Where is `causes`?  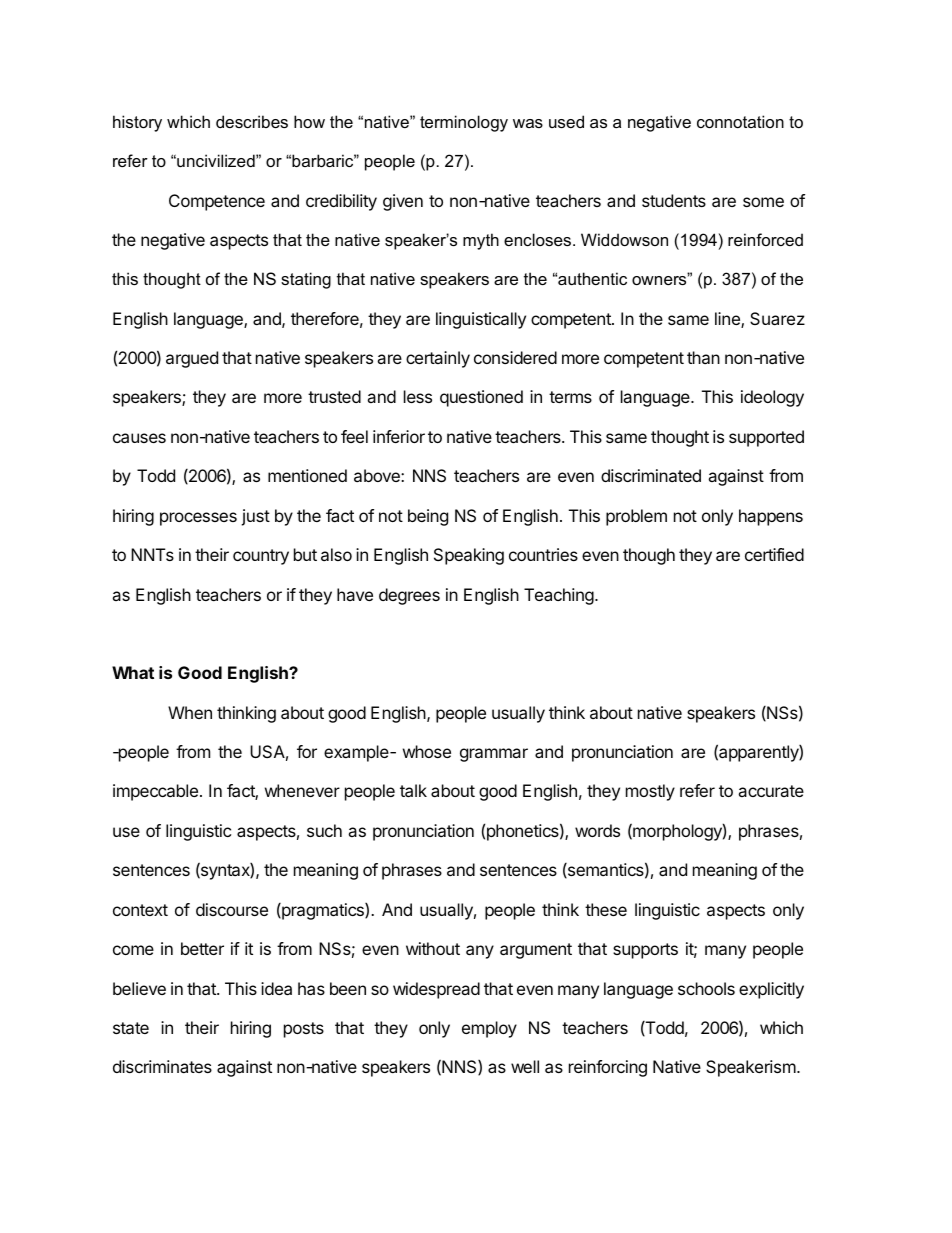 causes is located at coordinates (139, 438).
